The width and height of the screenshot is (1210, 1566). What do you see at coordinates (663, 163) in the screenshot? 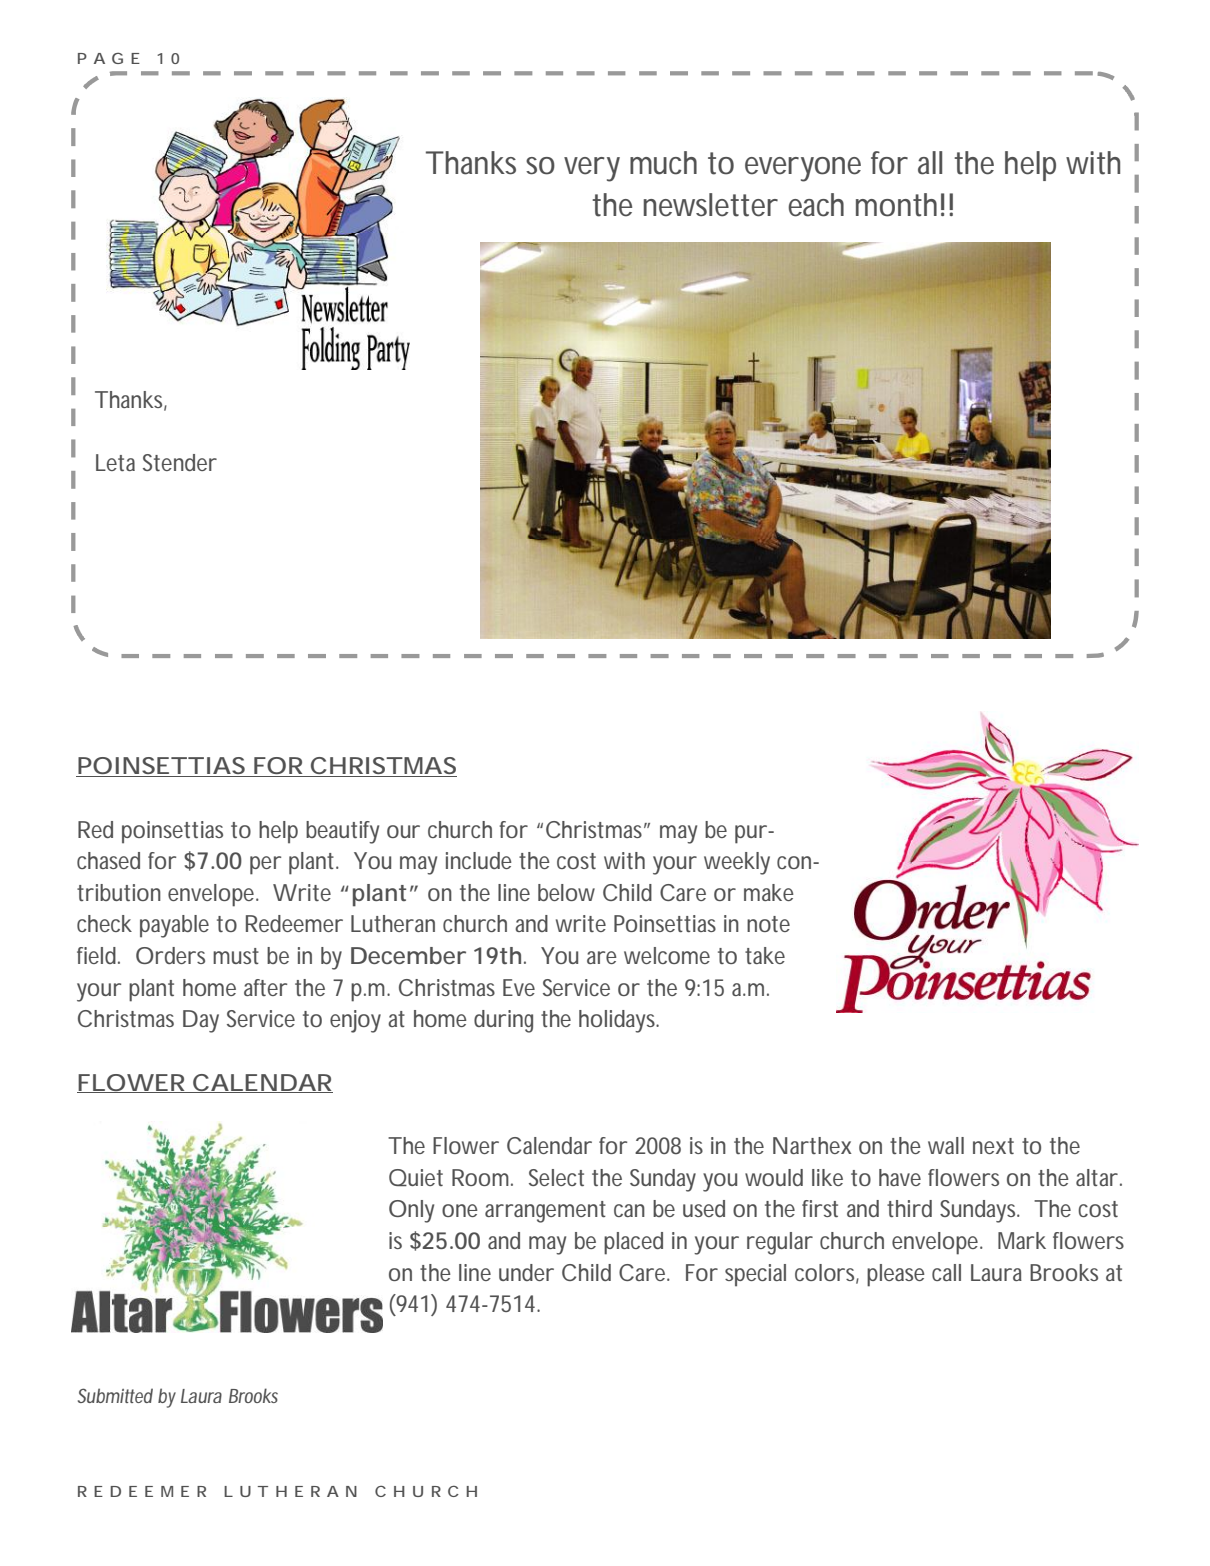
I see `much` at bounding box center [663, 163].
